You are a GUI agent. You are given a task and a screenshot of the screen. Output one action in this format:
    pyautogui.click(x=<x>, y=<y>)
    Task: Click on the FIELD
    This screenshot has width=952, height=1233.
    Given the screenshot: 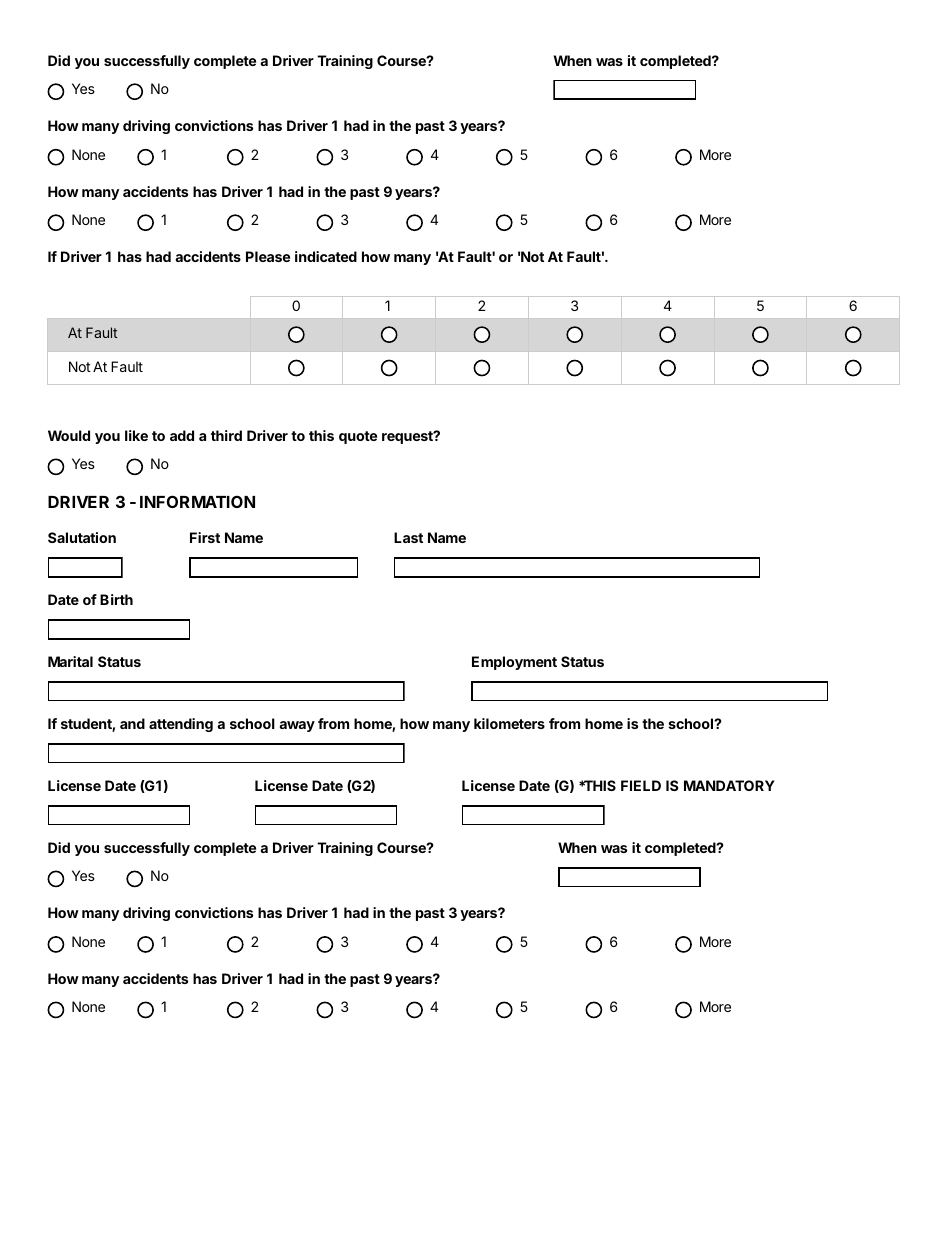 What is the action you would take?
    pyautogui.click(x=641, y=785)
